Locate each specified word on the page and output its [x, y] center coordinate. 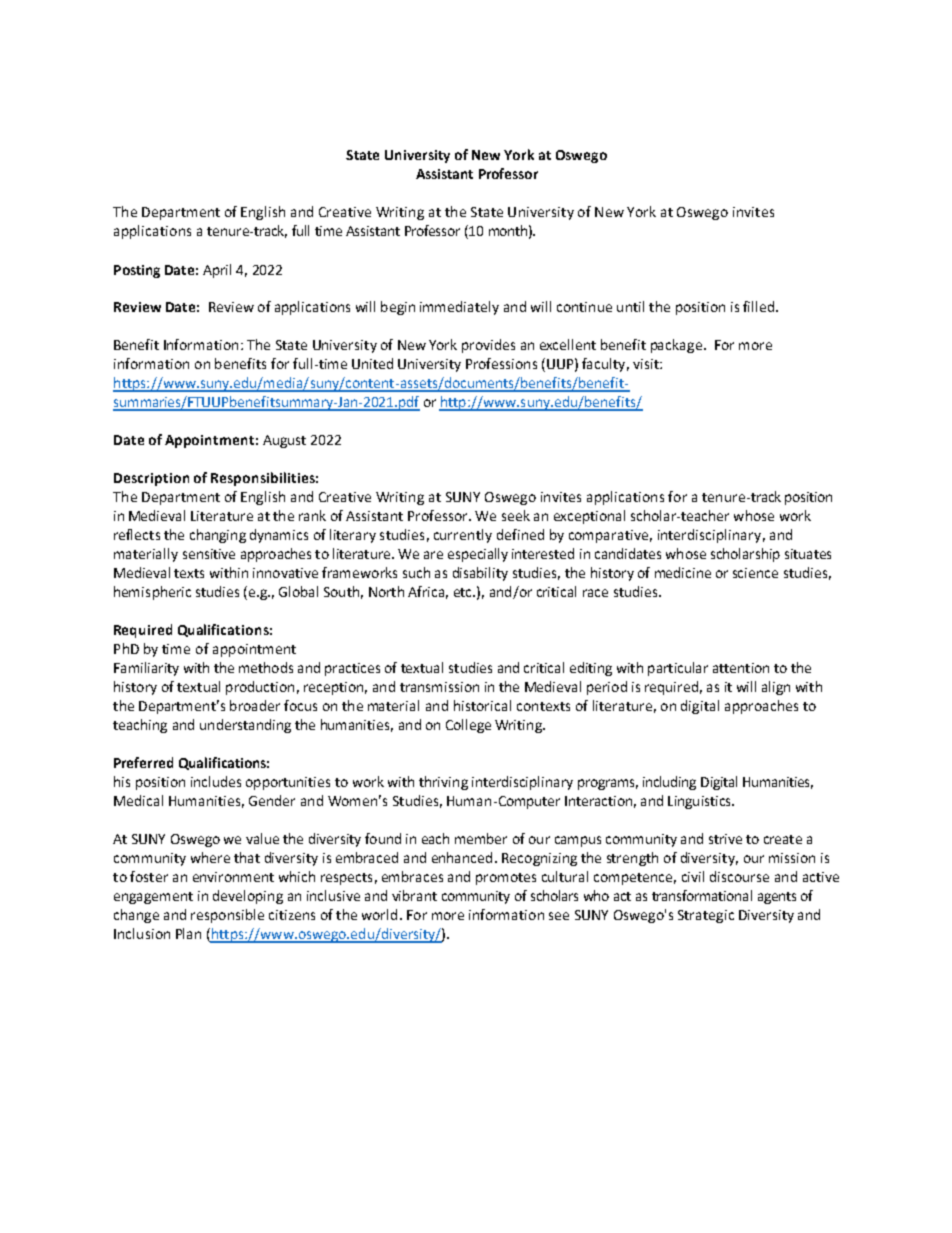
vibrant [414, 895]
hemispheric [152, 593]
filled [758, 306]
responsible [227, 916]
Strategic [706, 916]
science [755, 573]
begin [398, 308]
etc [464, 592]
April [217, 271]
